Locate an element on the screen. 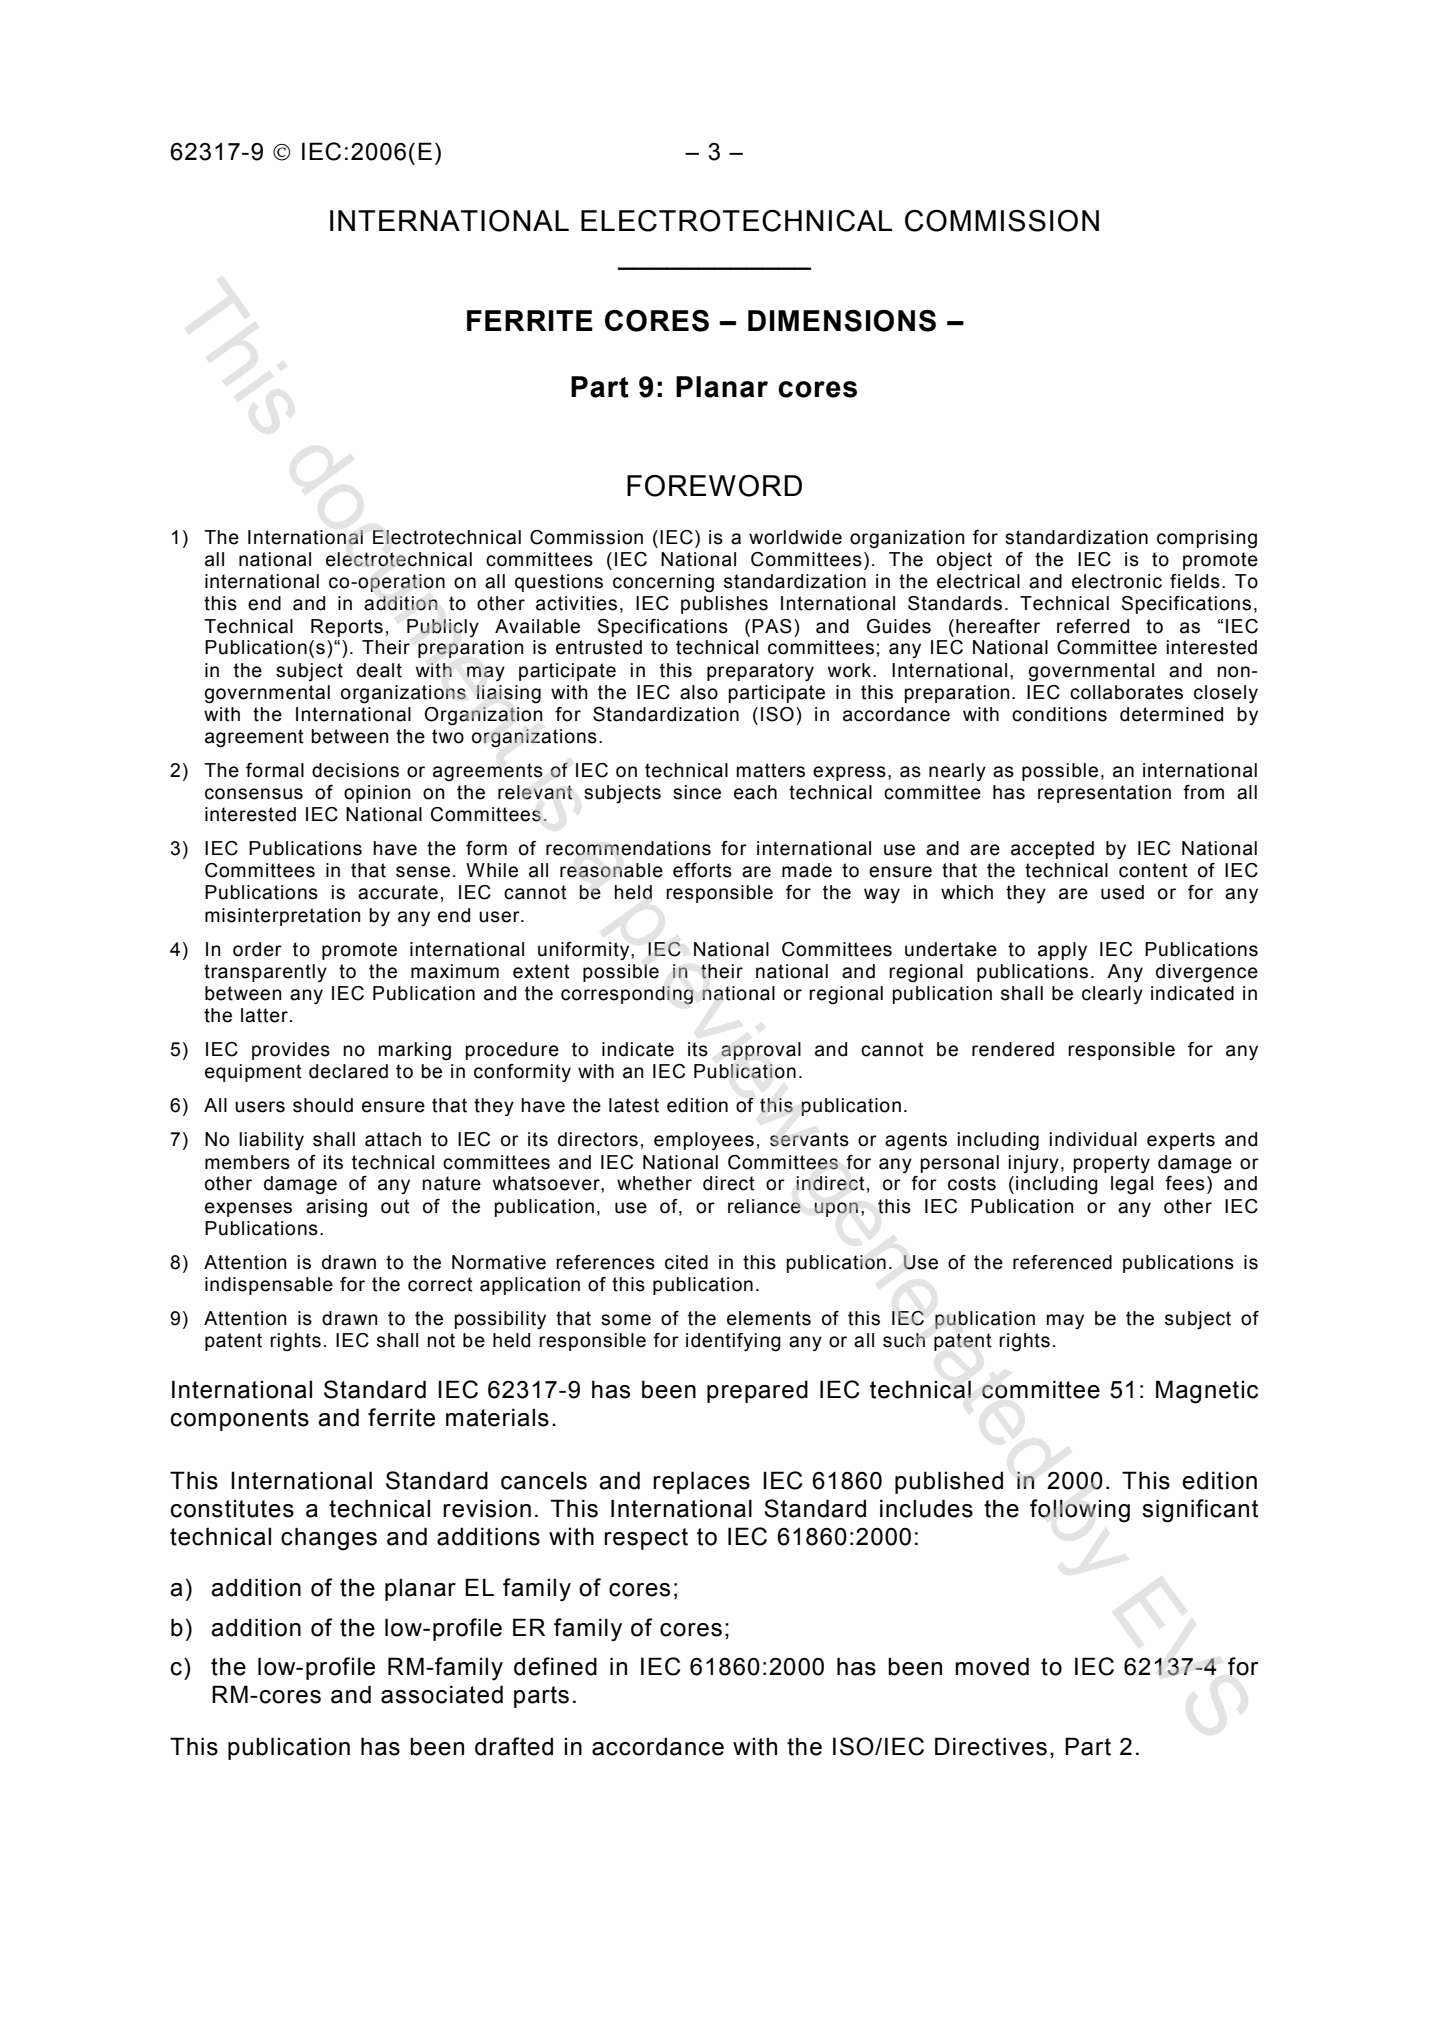 The image size is (1429, 2022). each is located at coordinates (755, 792).
